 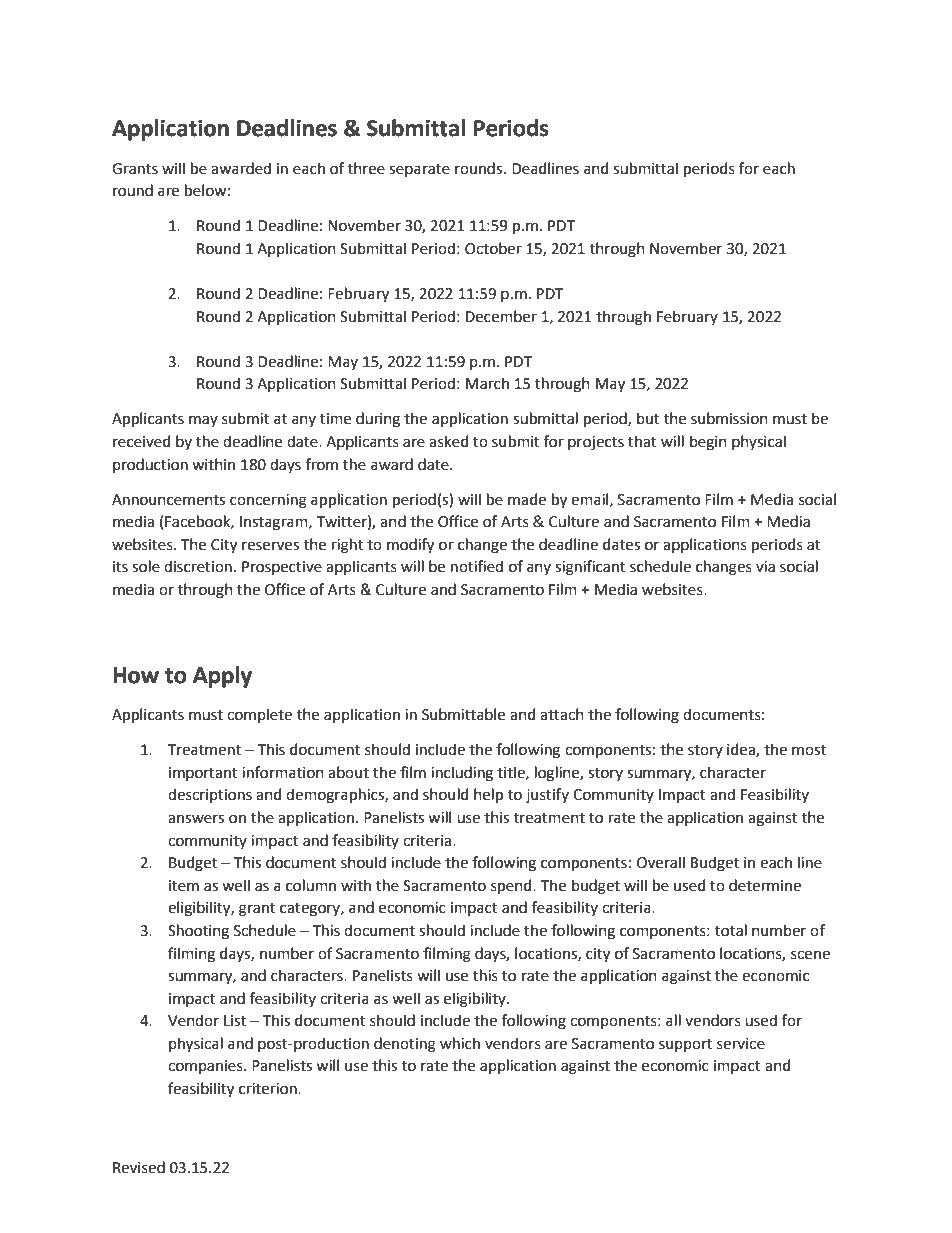 What do you see at coordinates (460, 1043) in the screenshot?
I see `which` at bounding box center [460, 1043].
